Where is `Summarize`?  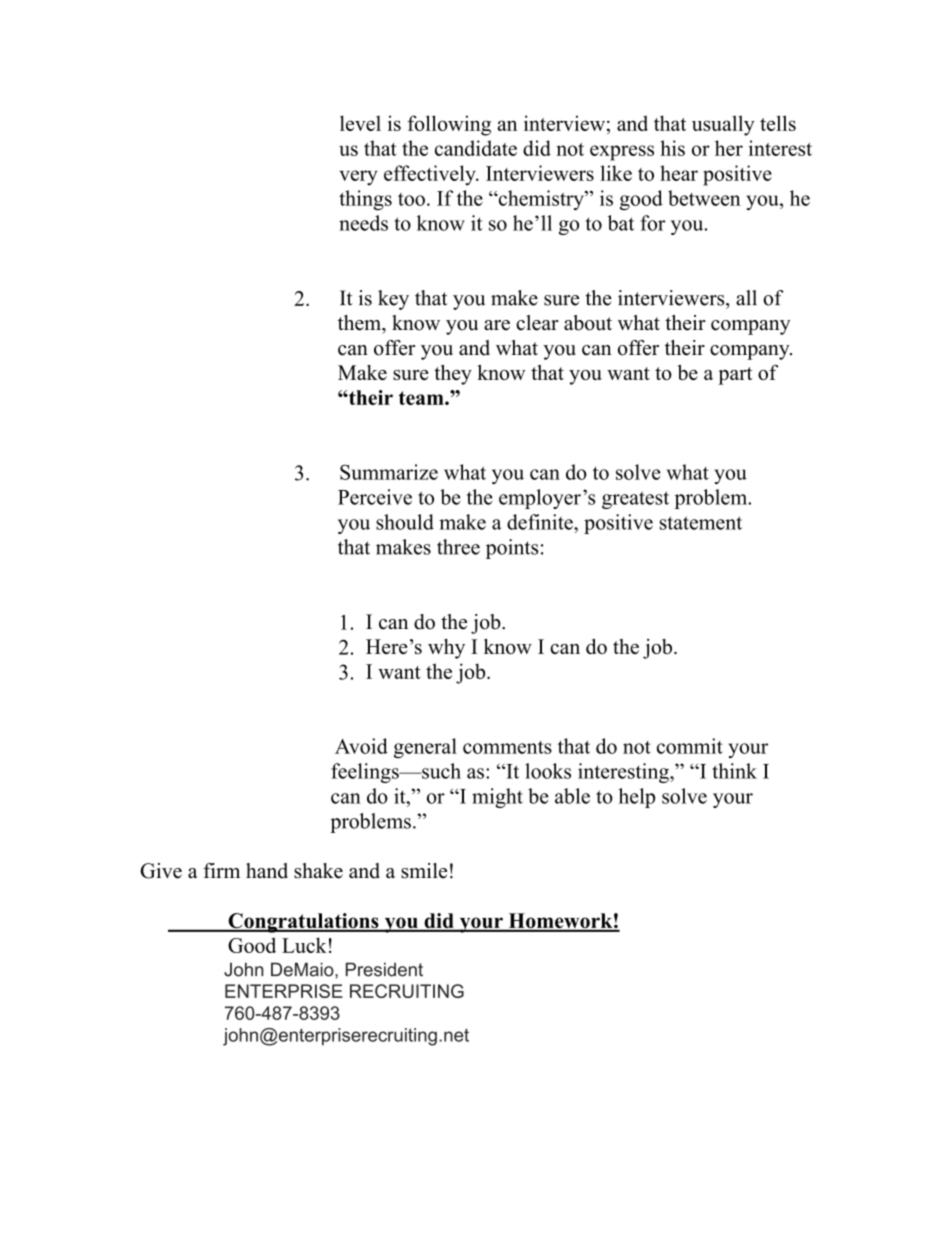
Summarize is located at coordinates (389, 472).
